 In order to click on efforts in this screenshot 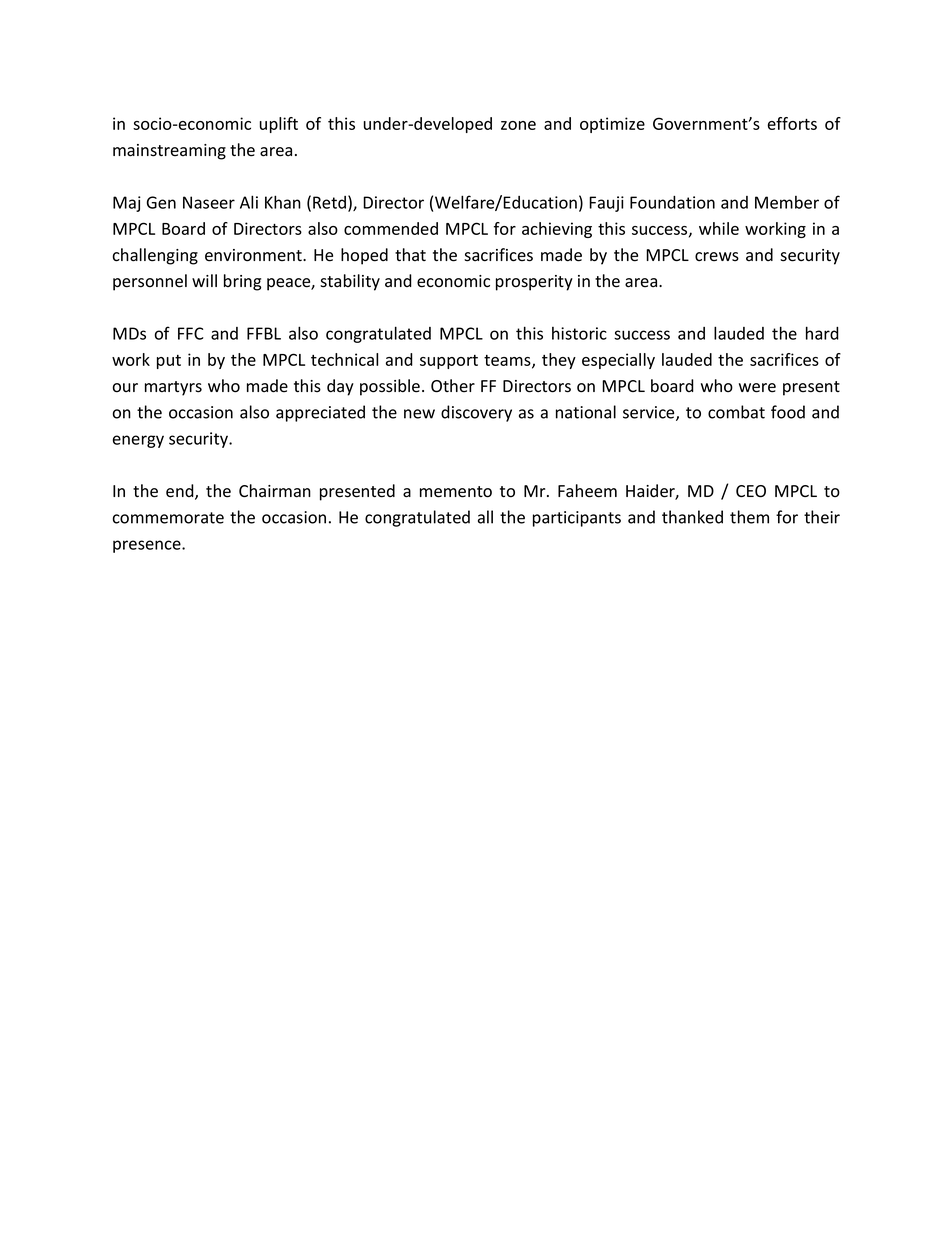, I will do `click(792, 123)`.
